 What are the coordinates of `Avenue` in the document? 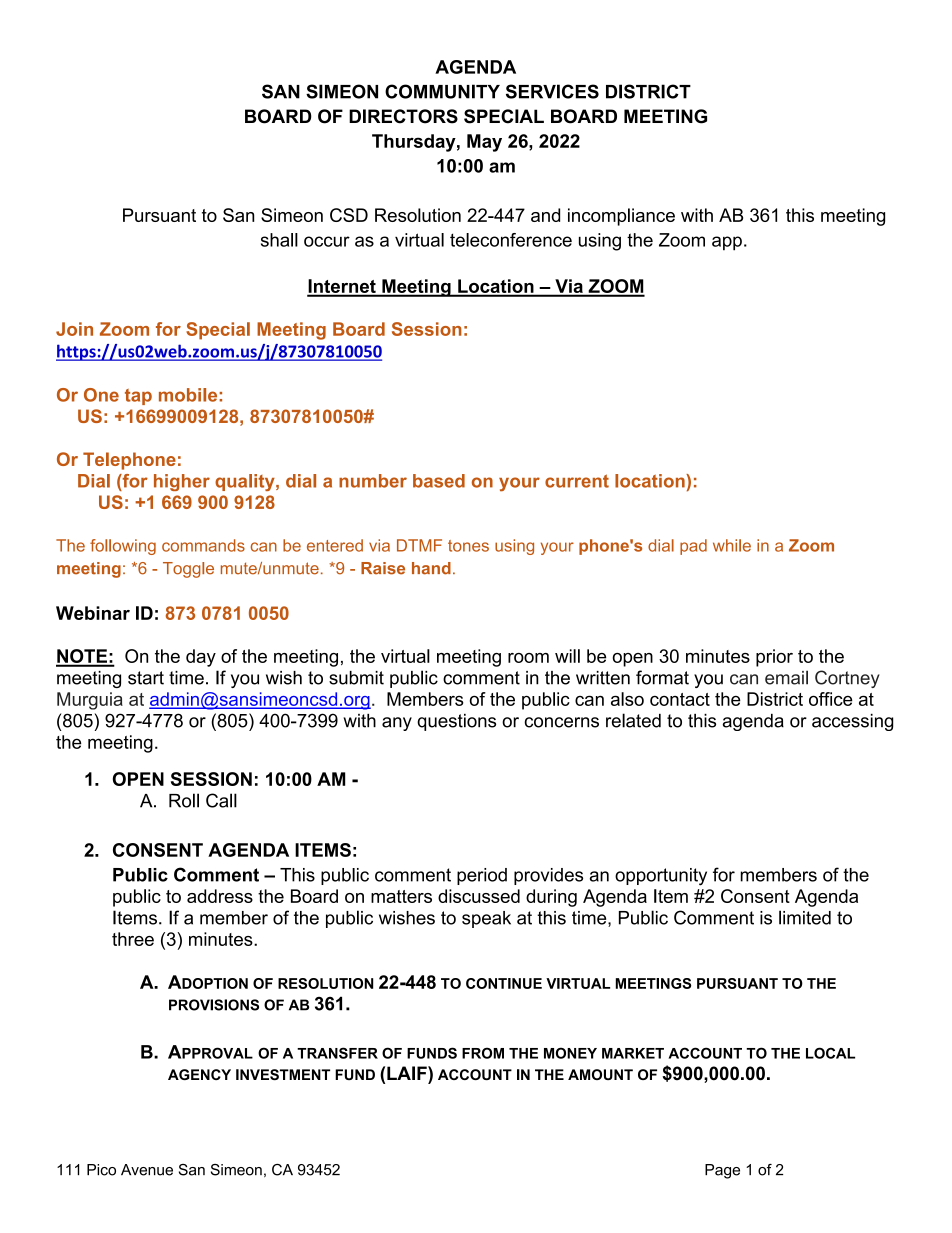 It's located at (147, 1170).
